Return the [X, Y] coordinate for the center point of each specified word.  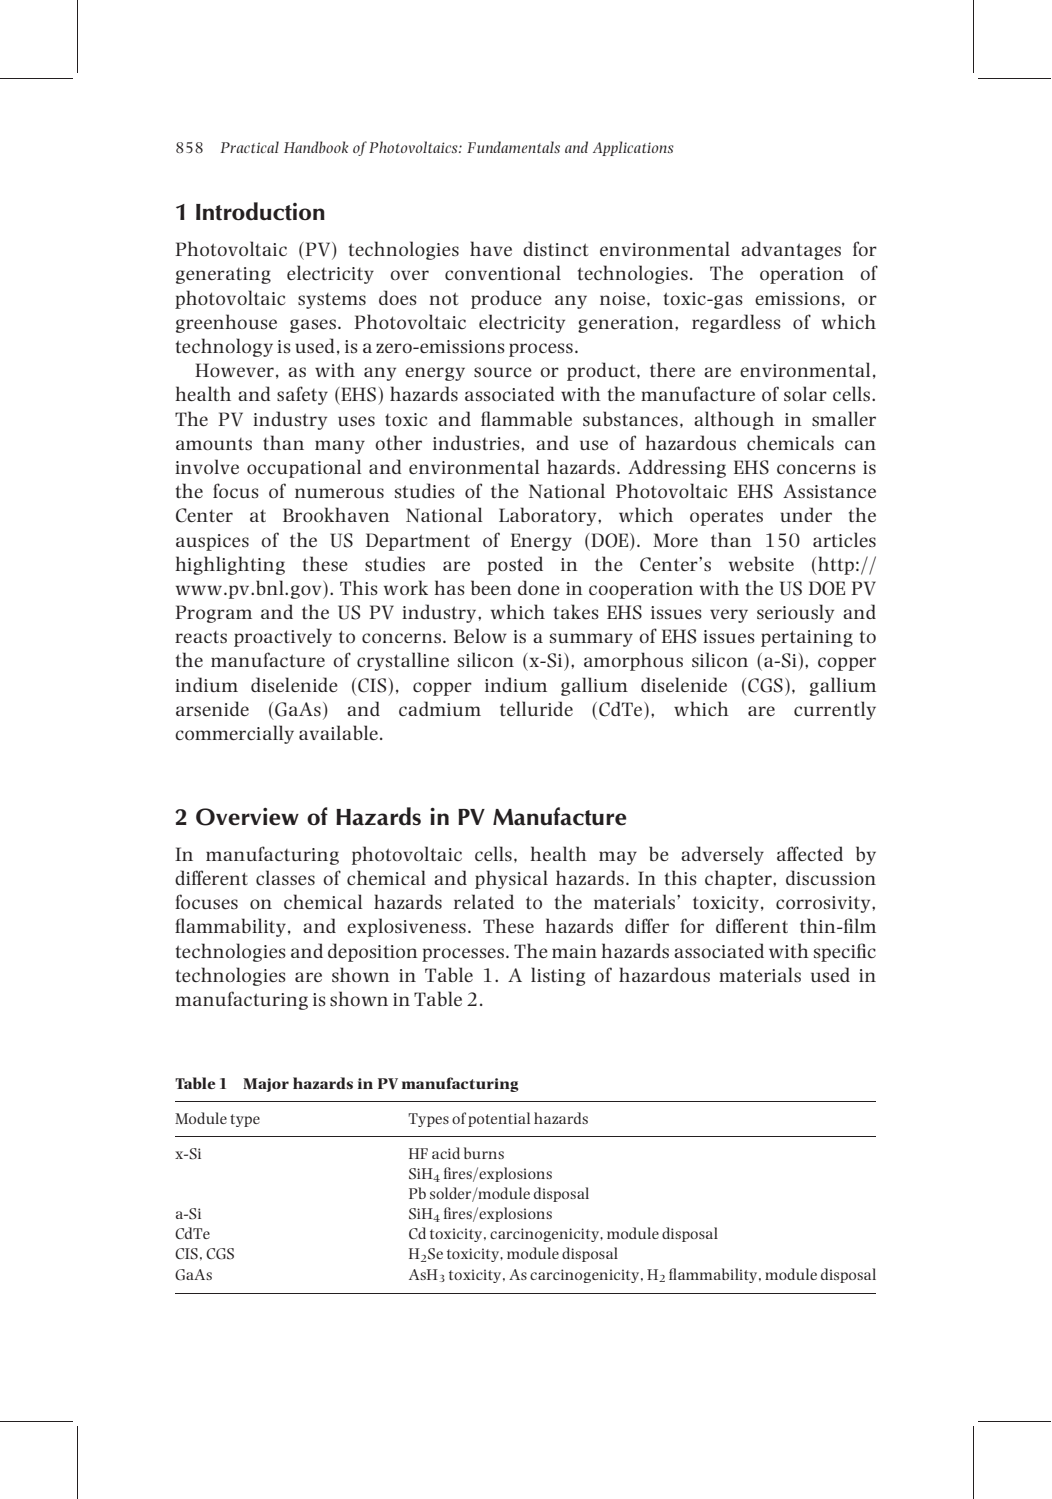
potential [499, 1119]
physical [511, 879]
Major [266, 1085]
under [806, 514]
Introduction [260, 211]
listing [558, 976]
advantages [791, 250]
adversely [722, 855]
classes [285, 877]
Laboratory [549, 516]
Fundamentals [513, 147]
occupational [304, 468]
